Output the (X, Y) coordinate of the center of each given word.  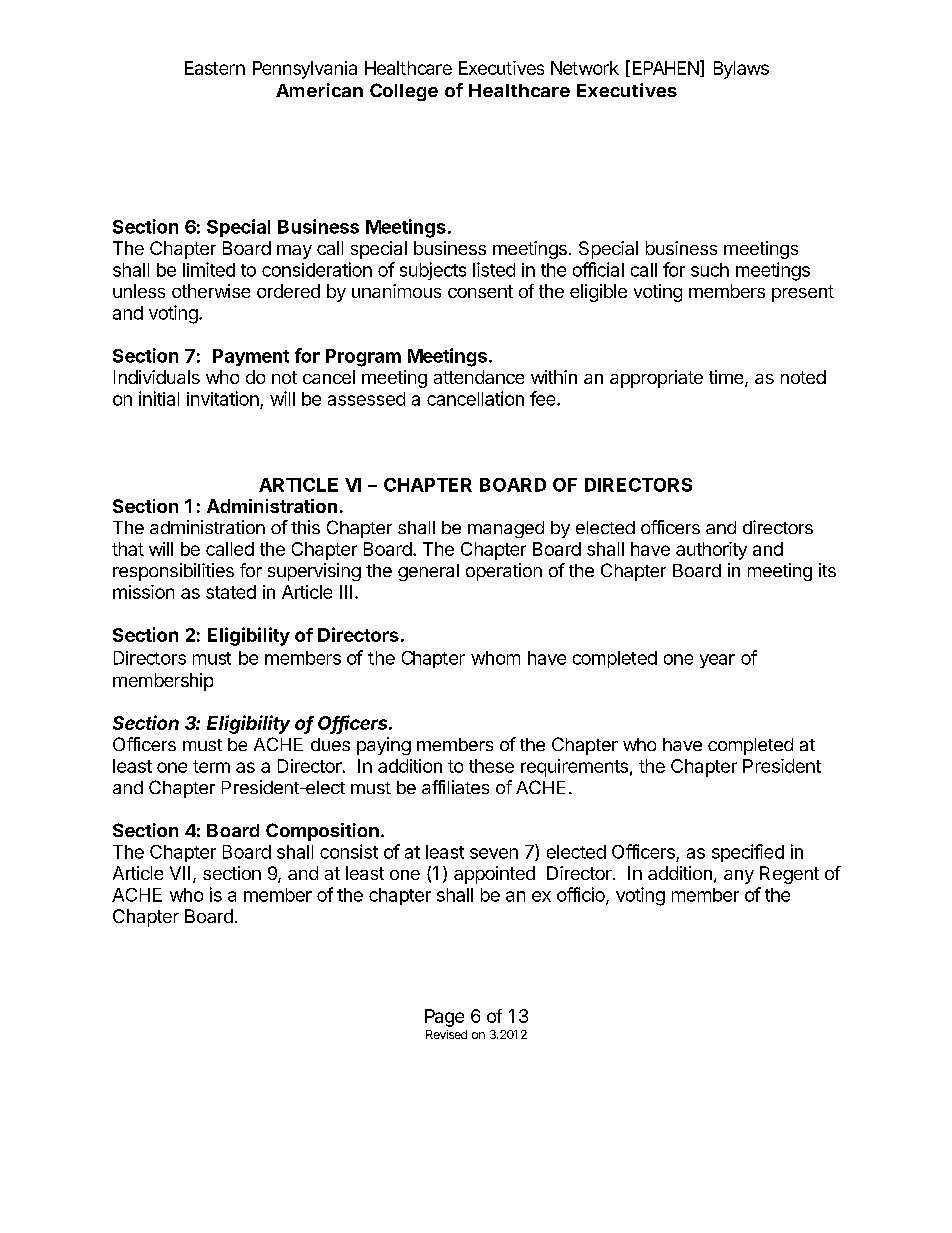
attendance (479, 377)
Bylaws (741, 70)
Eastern (215, 68)
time (727, 378)
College (404, 92)
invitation (223, 398)
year (717, 661)
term (211, 766)
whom (495, 658)
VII (180, 873)
